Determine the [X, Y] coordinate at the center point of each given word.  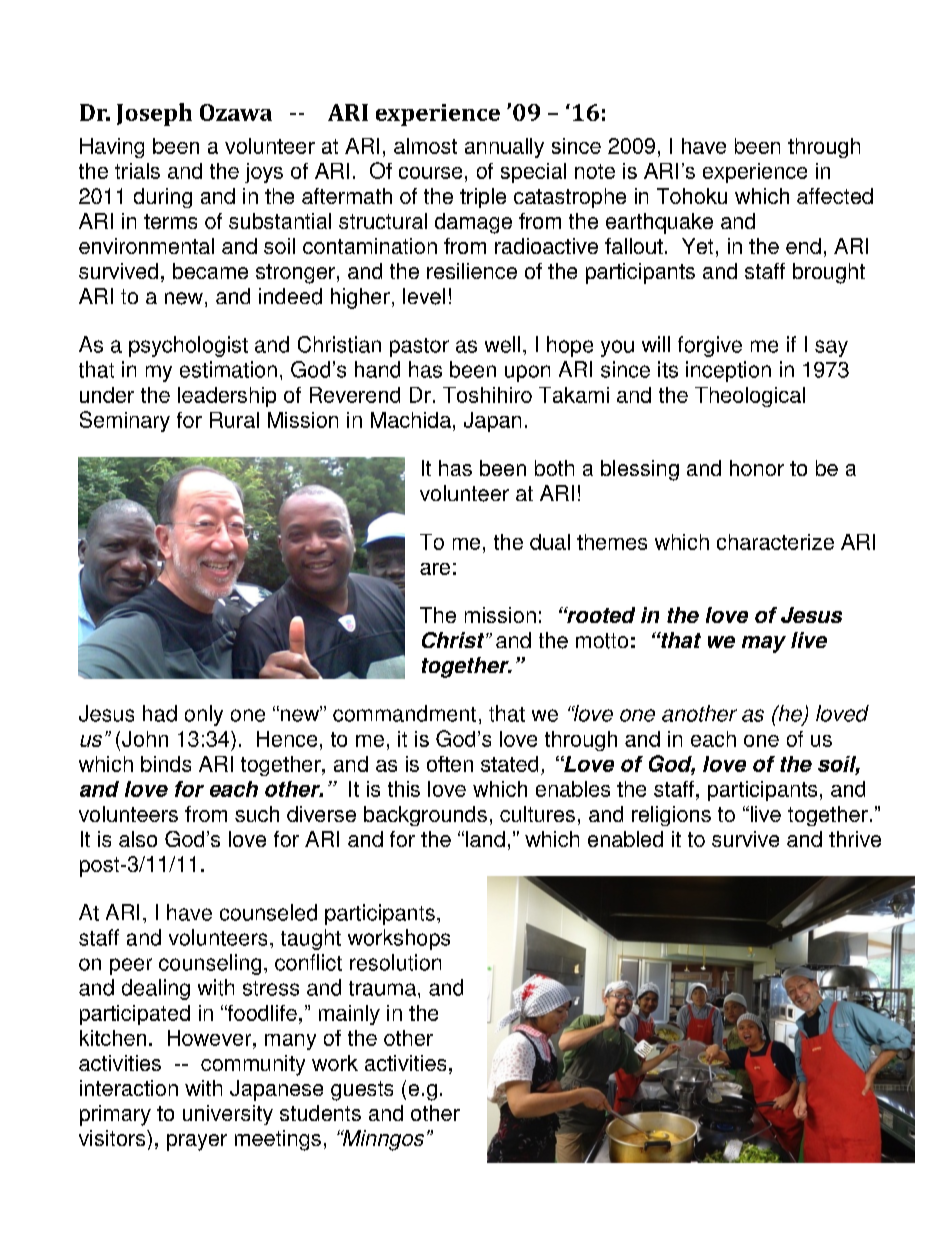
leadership [227, 397]
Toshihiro [487, 395]
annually [504, 148]
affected [835, 196]
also [138, 839]
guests [362, 1091]
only [204, 715]
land [485, 839]
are [435, 569]
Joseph [154, 114]
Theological [750, 397]
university [228, 1115]
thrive [855, 839]
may [764, 644]
